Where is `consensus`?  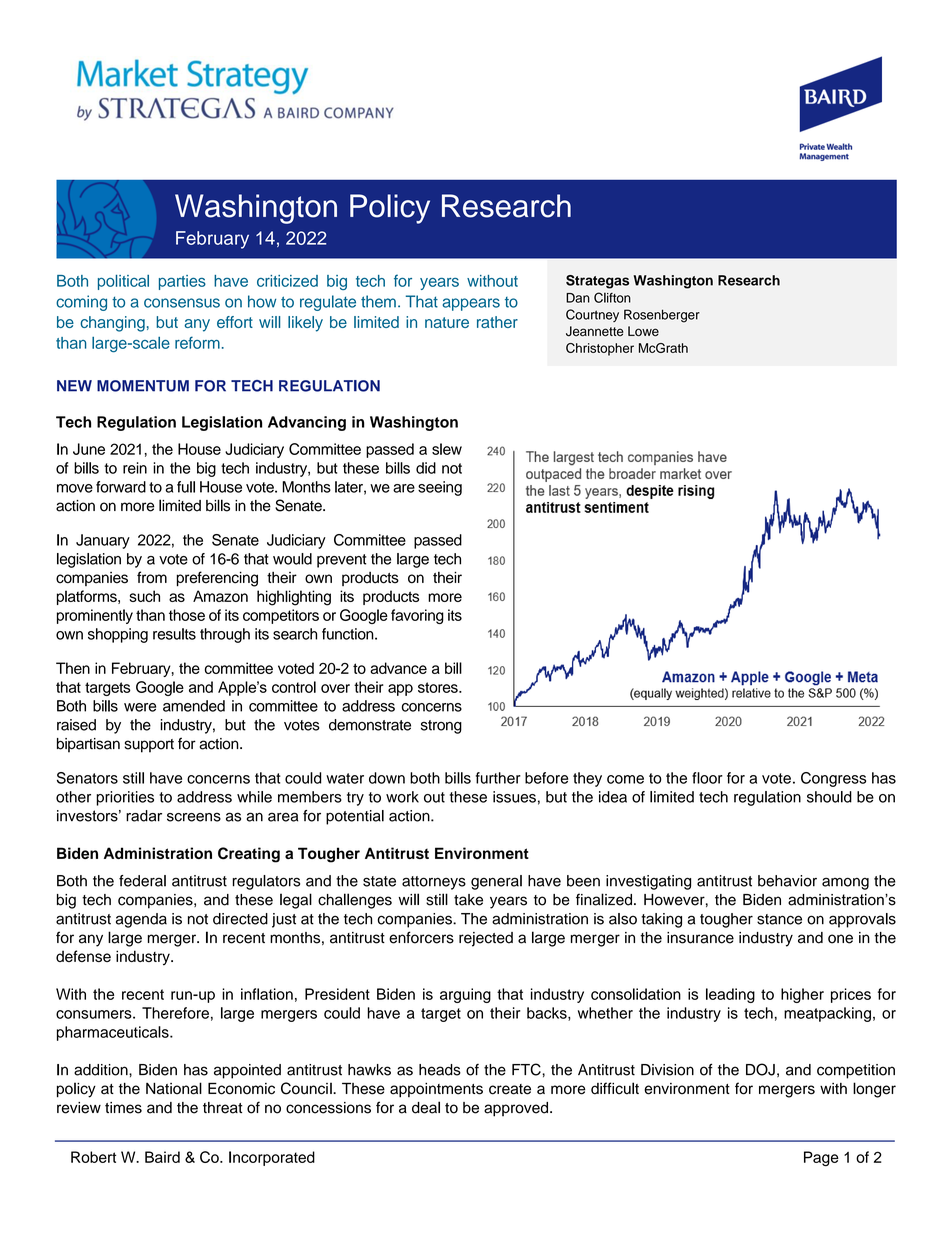
consensus is located at coordinates (182, 303).
